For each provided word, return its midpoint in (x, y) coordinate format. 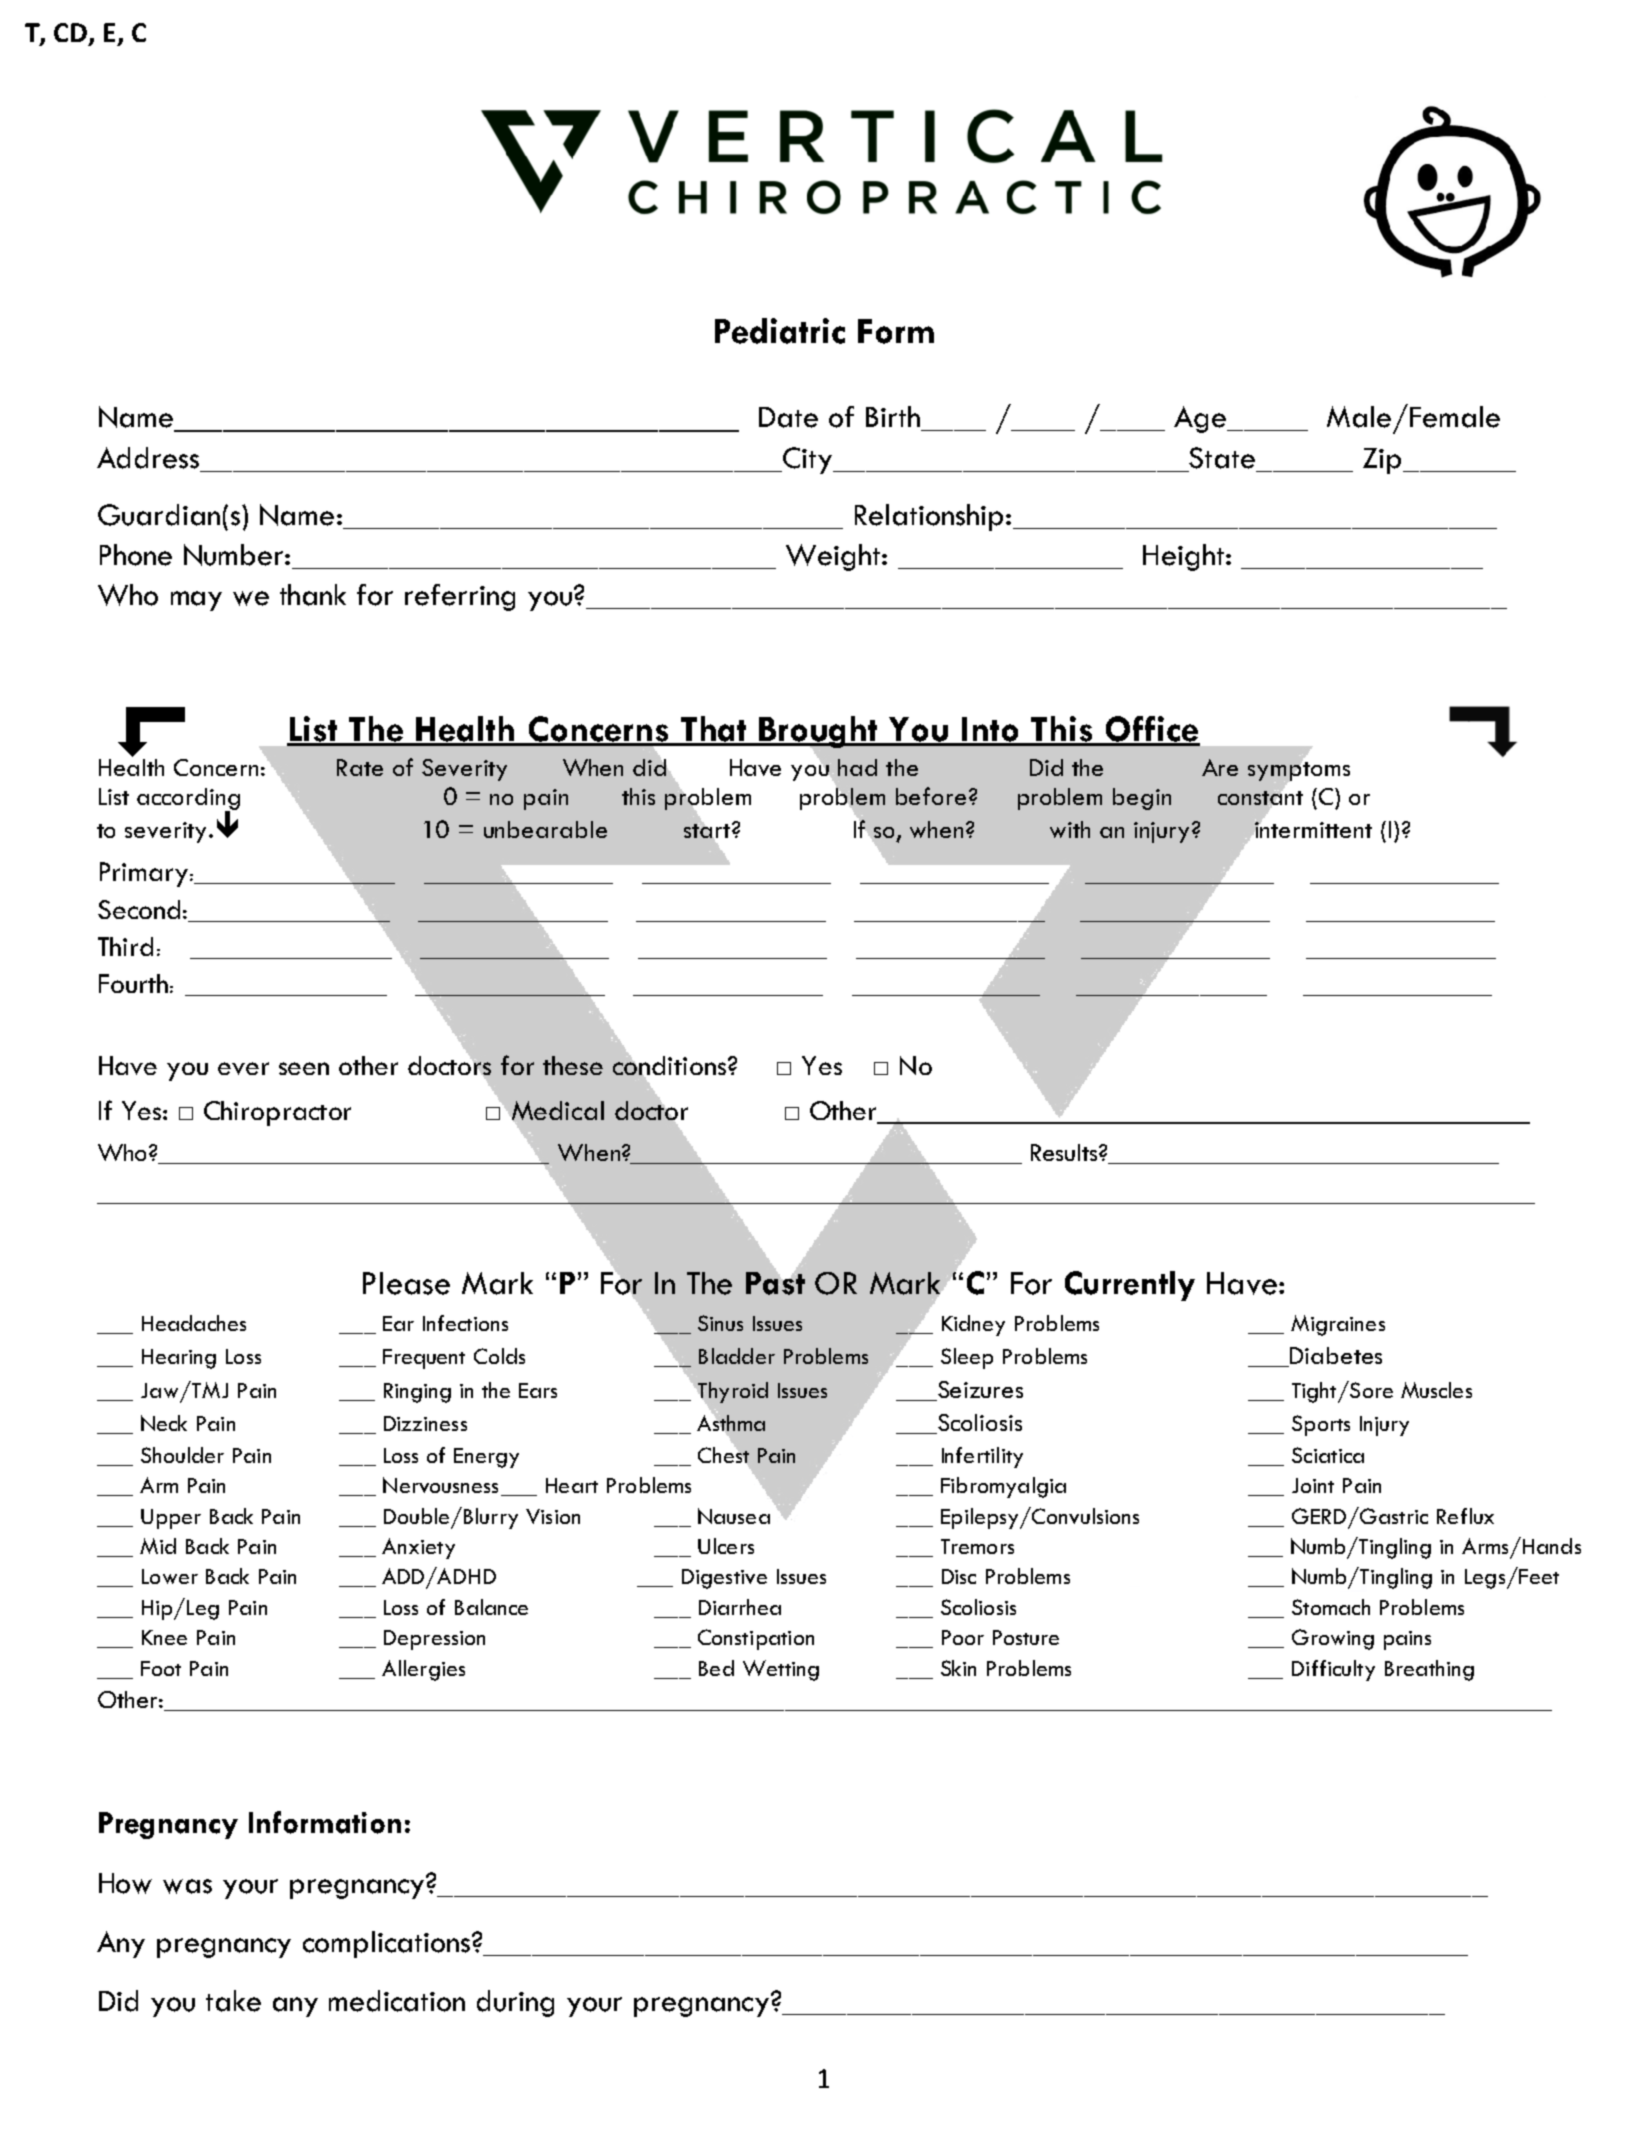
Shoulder (182, 1455)
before (931, 796)
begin (1142, 799)
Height (1185, 557)
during (515, 2003)
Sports (1321, 1425)
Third (125, 946)
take (233, 2001)
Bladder (737, 1356)
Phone (136, 555)
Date (788, 417)
